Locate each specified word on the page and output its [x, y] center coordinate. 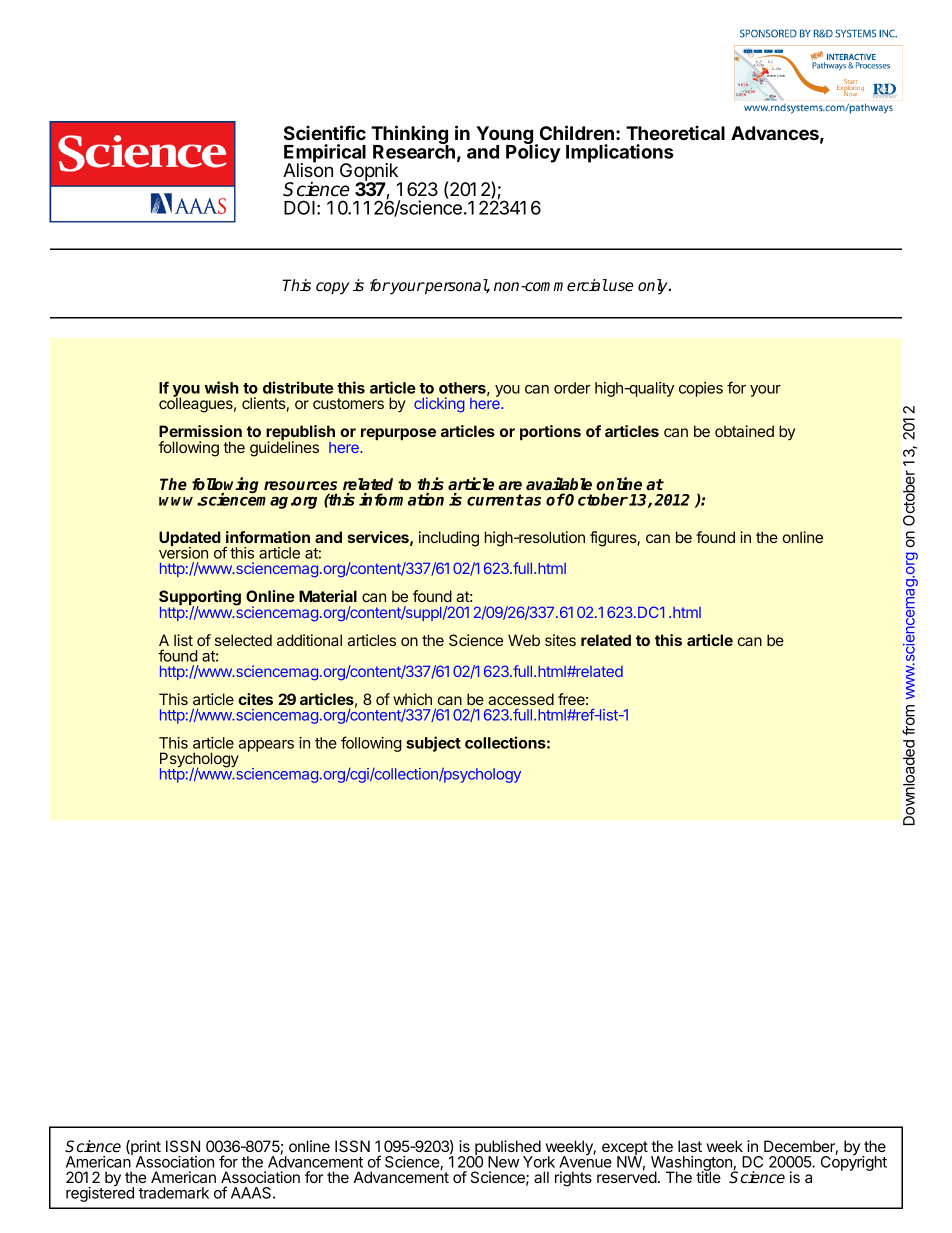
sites [560, 640]
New [503, 1162]
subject [433, 744]
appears [266, 746]
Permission [200, 431]
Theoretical [675, 132]
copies [701, 389]
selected [243, 640]
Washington [692, 1164]
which [412, 699]
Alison [308, 170]
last [690, 1146]
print [145, 1149]
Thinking [410, 136]
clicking [439, 405]
